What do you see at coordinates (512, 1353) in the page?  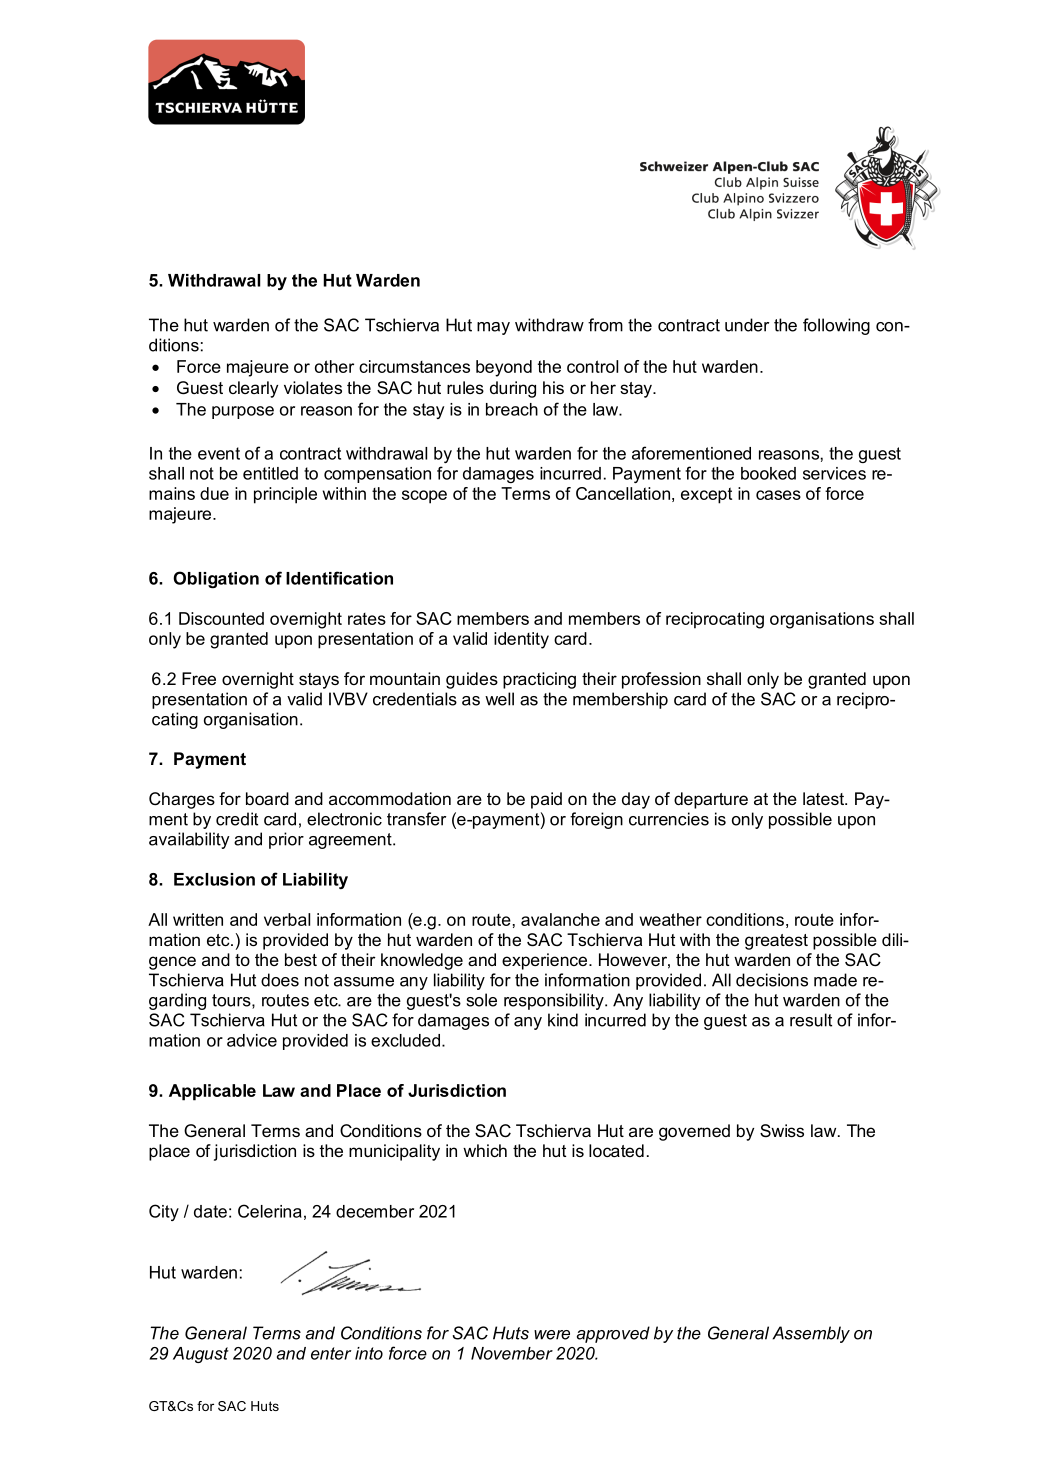 I see `November` at bounding box center [512, 1353].
